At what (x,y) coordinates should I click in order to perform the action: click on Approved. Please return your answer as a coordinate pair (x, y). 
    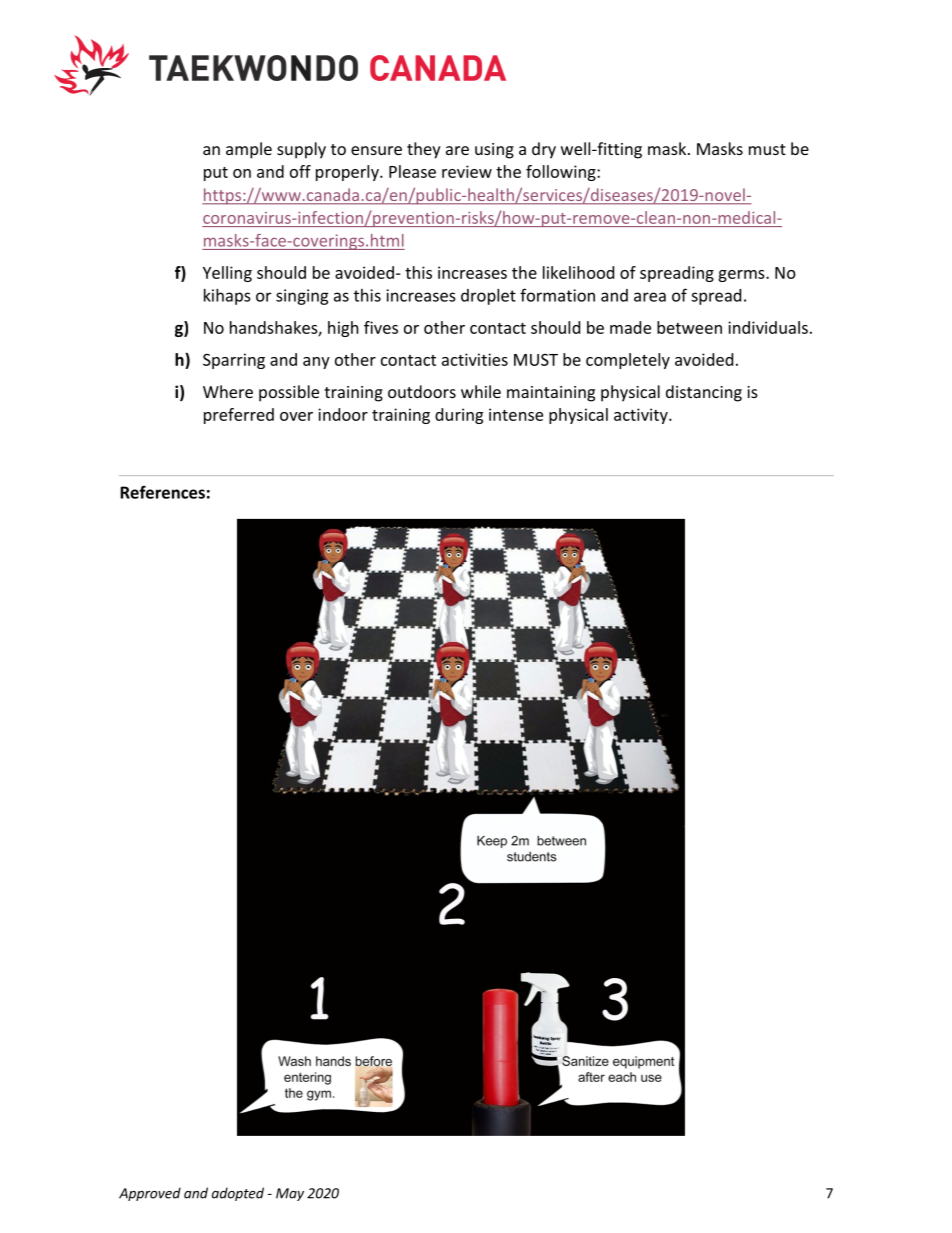
    Looking at the image, I should click on (150, 1194).
